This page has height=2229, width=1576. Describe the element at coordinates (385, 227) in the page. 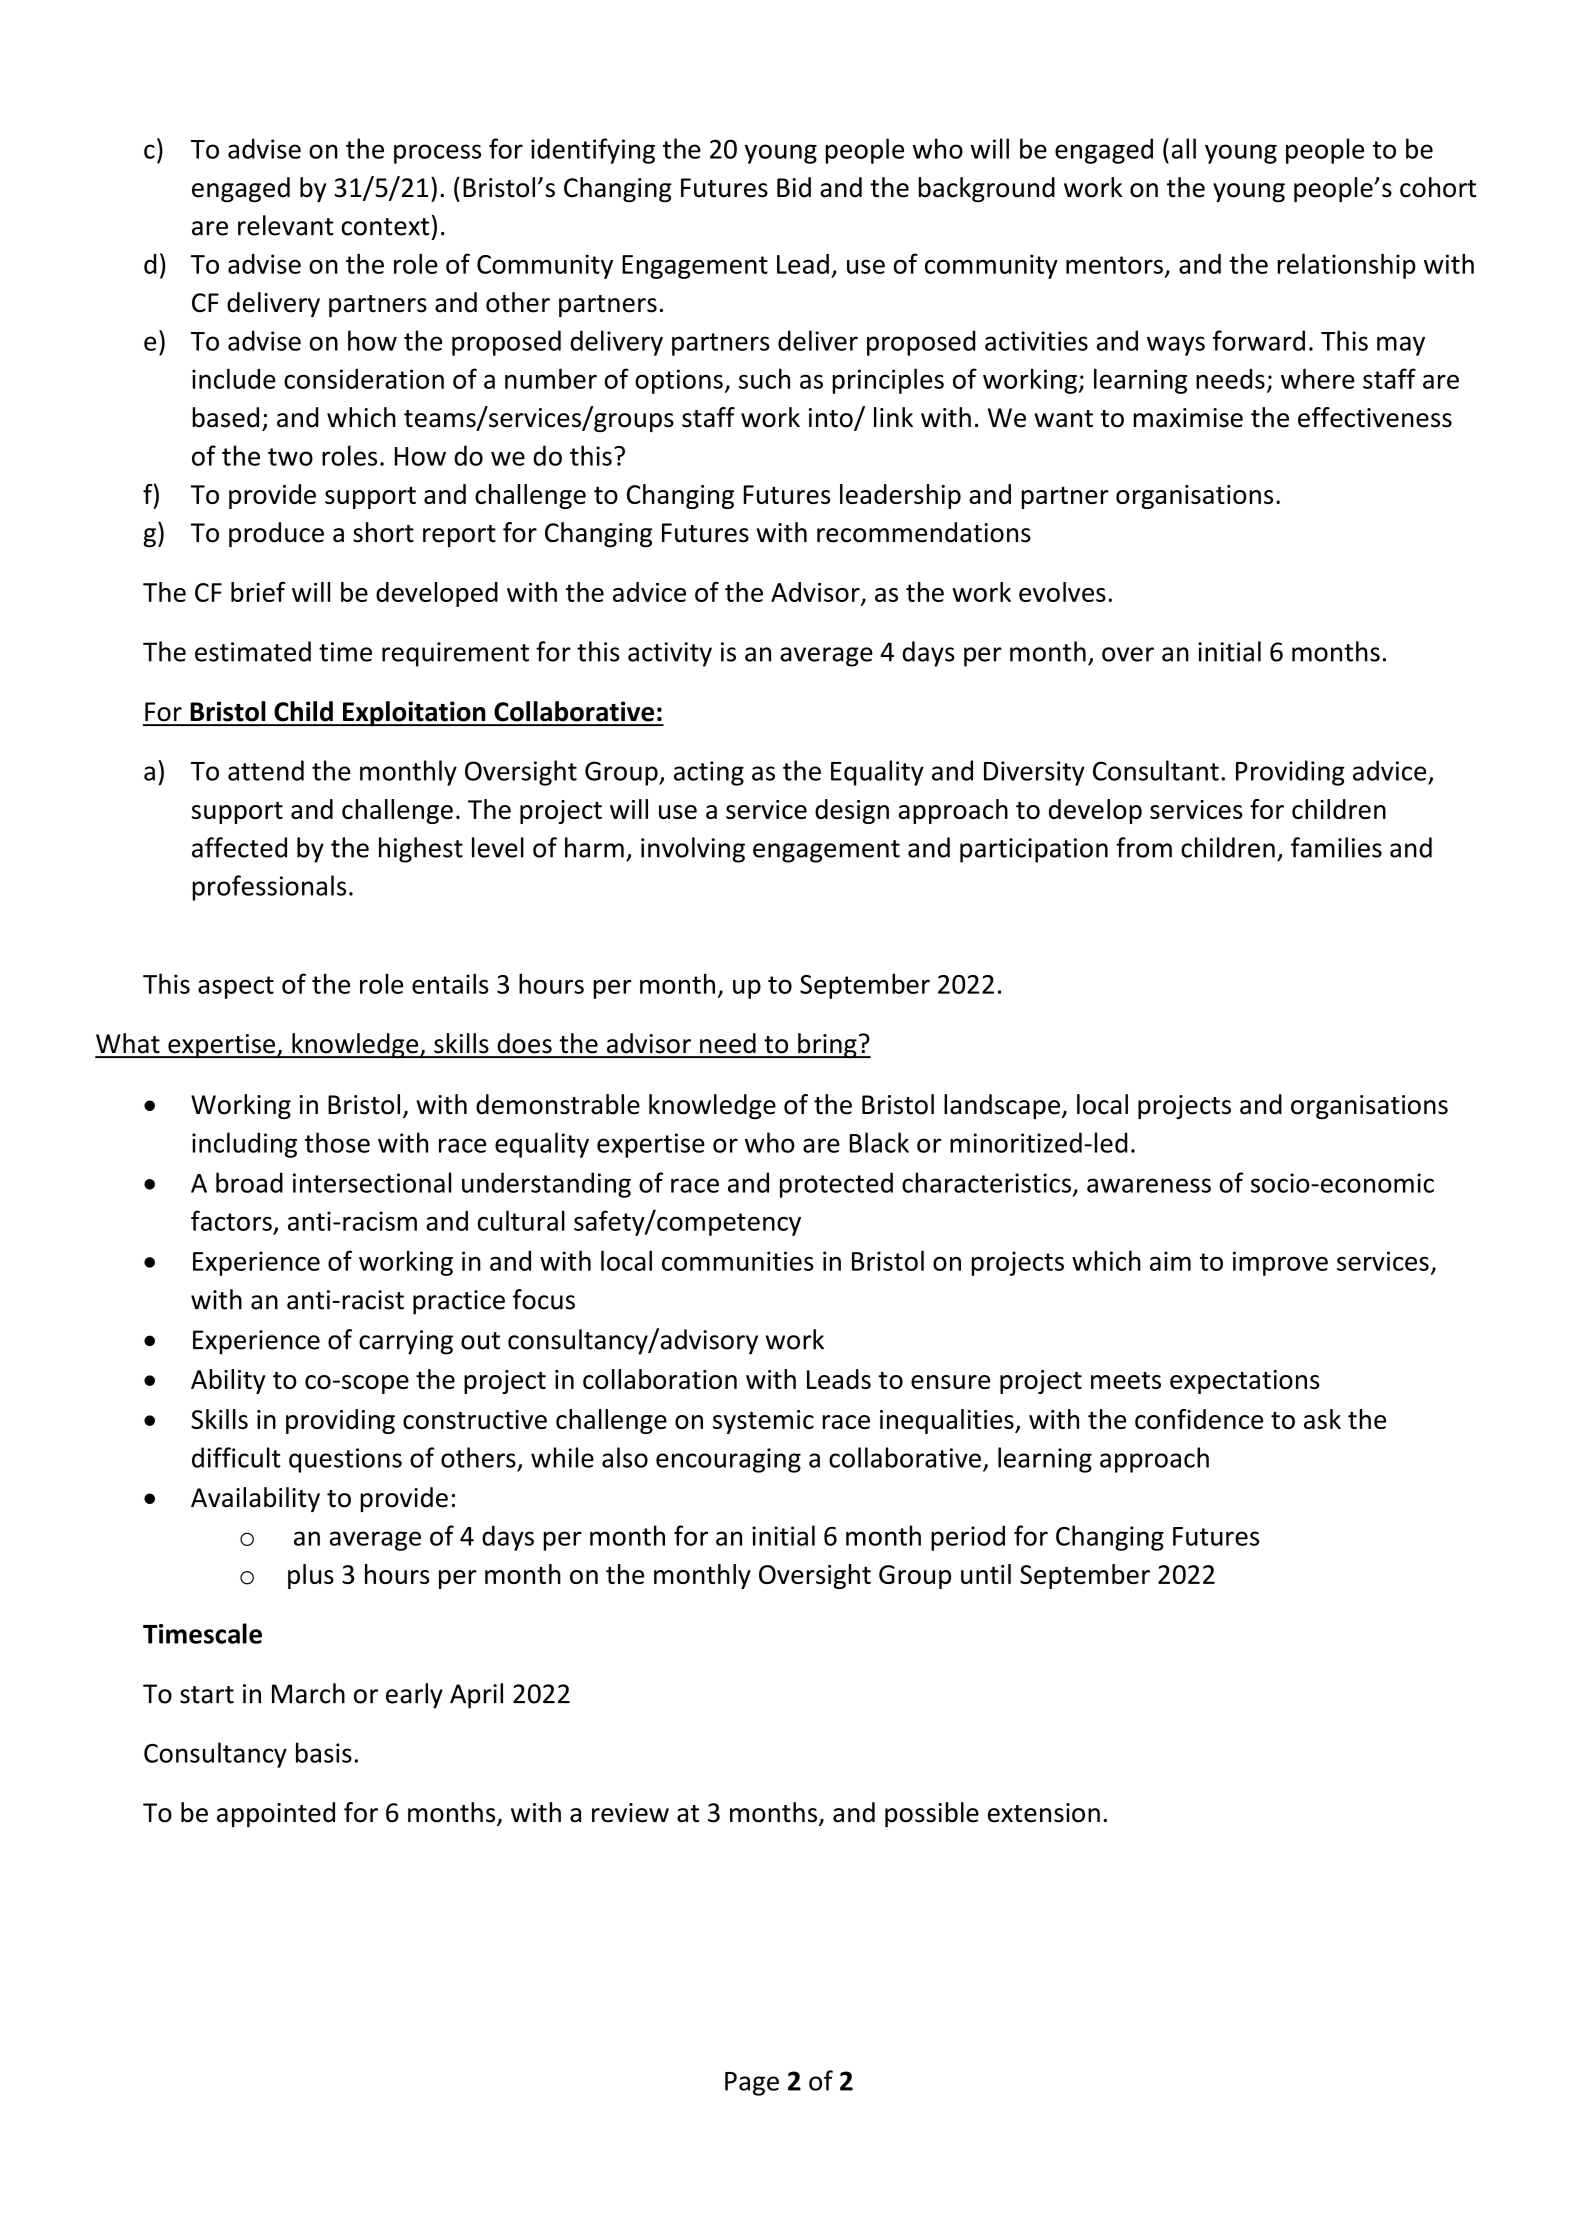

I see `context` at that location.
